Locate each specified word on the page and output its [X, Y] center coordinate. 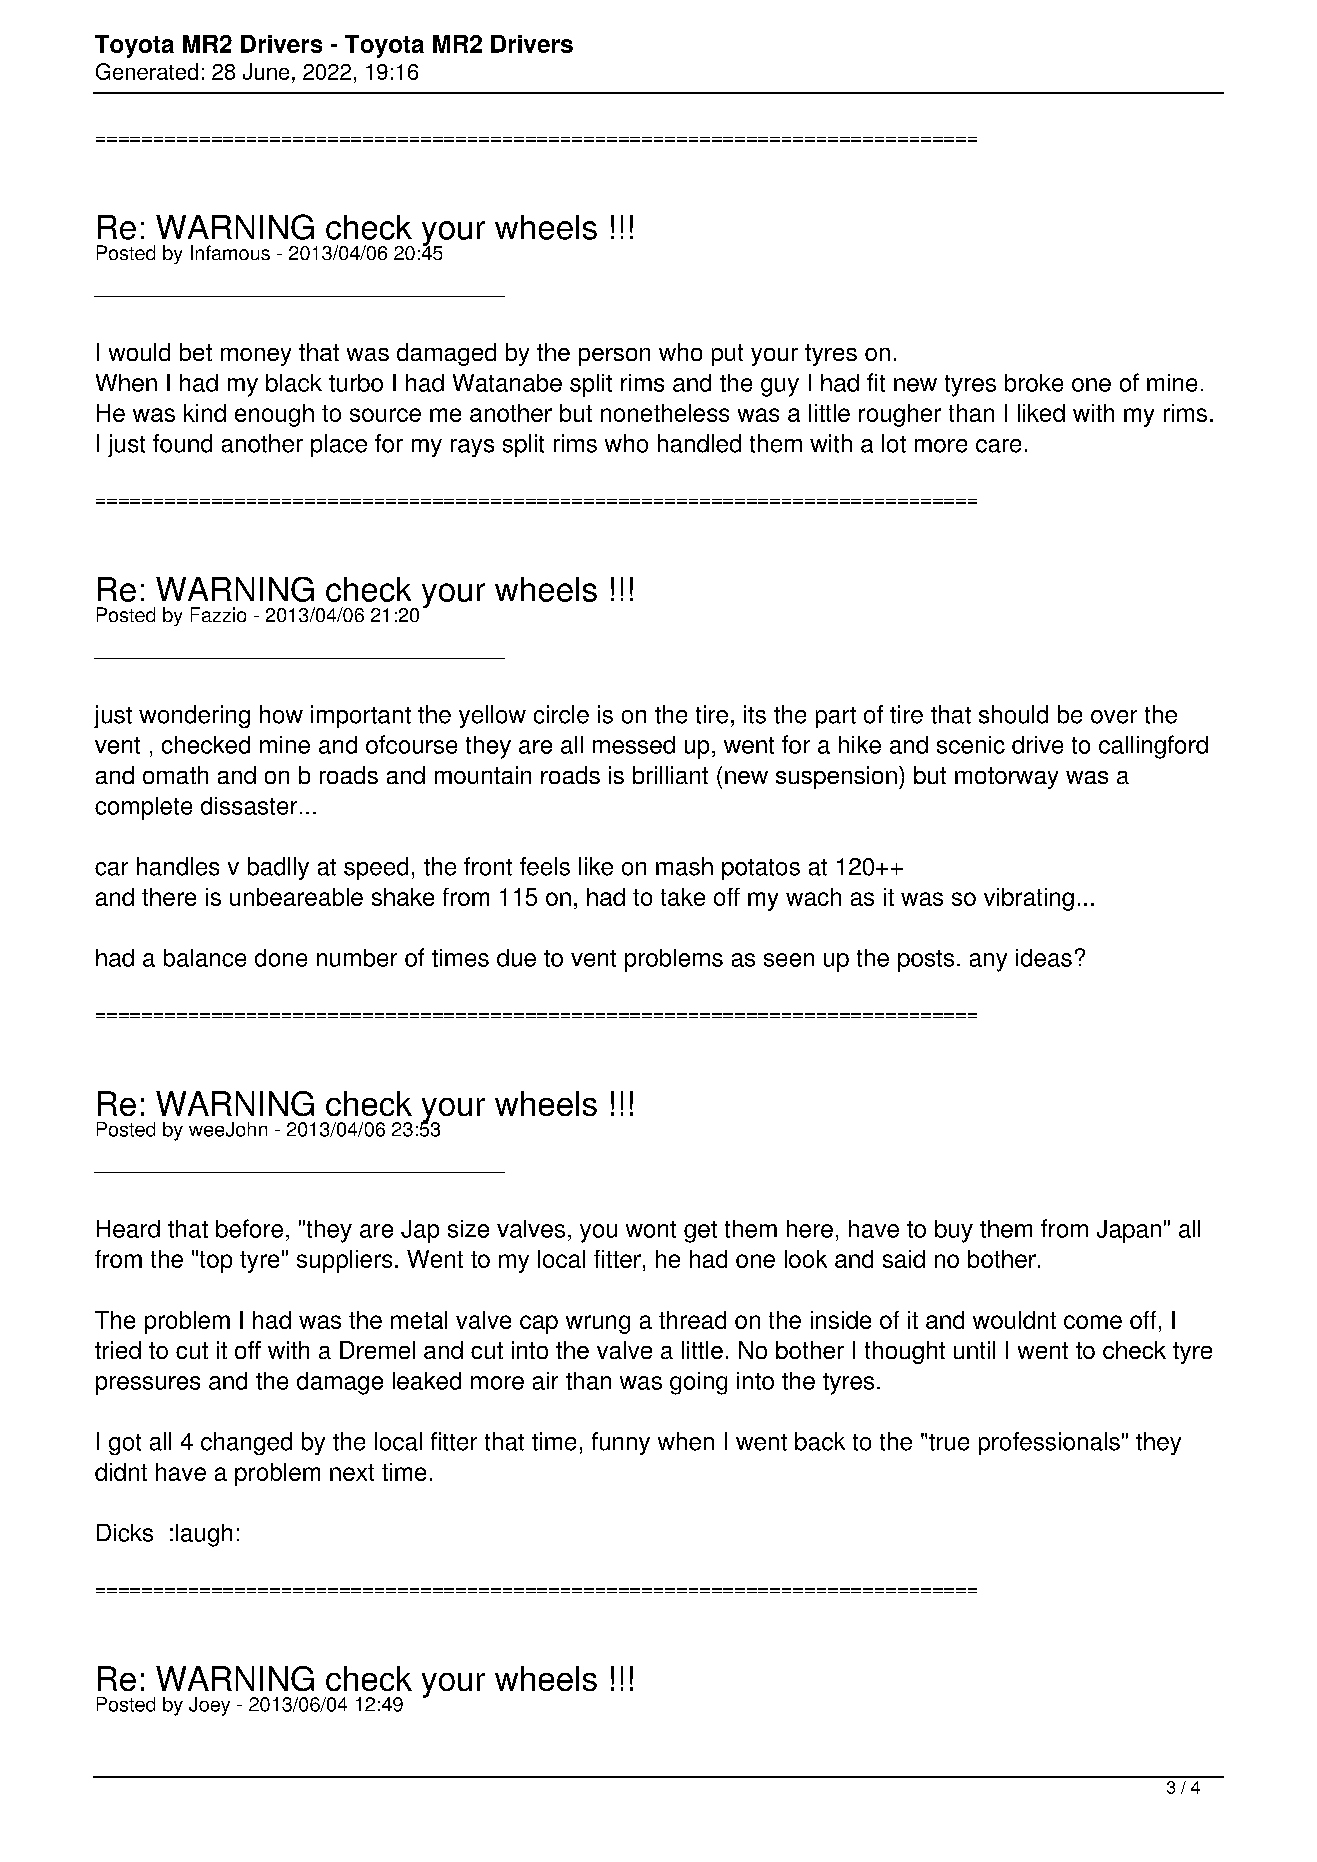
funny [621, 1443]
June [266, 71]
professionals [1049, 1443]
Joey [209, 1706]
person [614, 357]
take [683, 897]
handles [178, 866]
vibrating [1029, 899]
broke [1034, 383]
